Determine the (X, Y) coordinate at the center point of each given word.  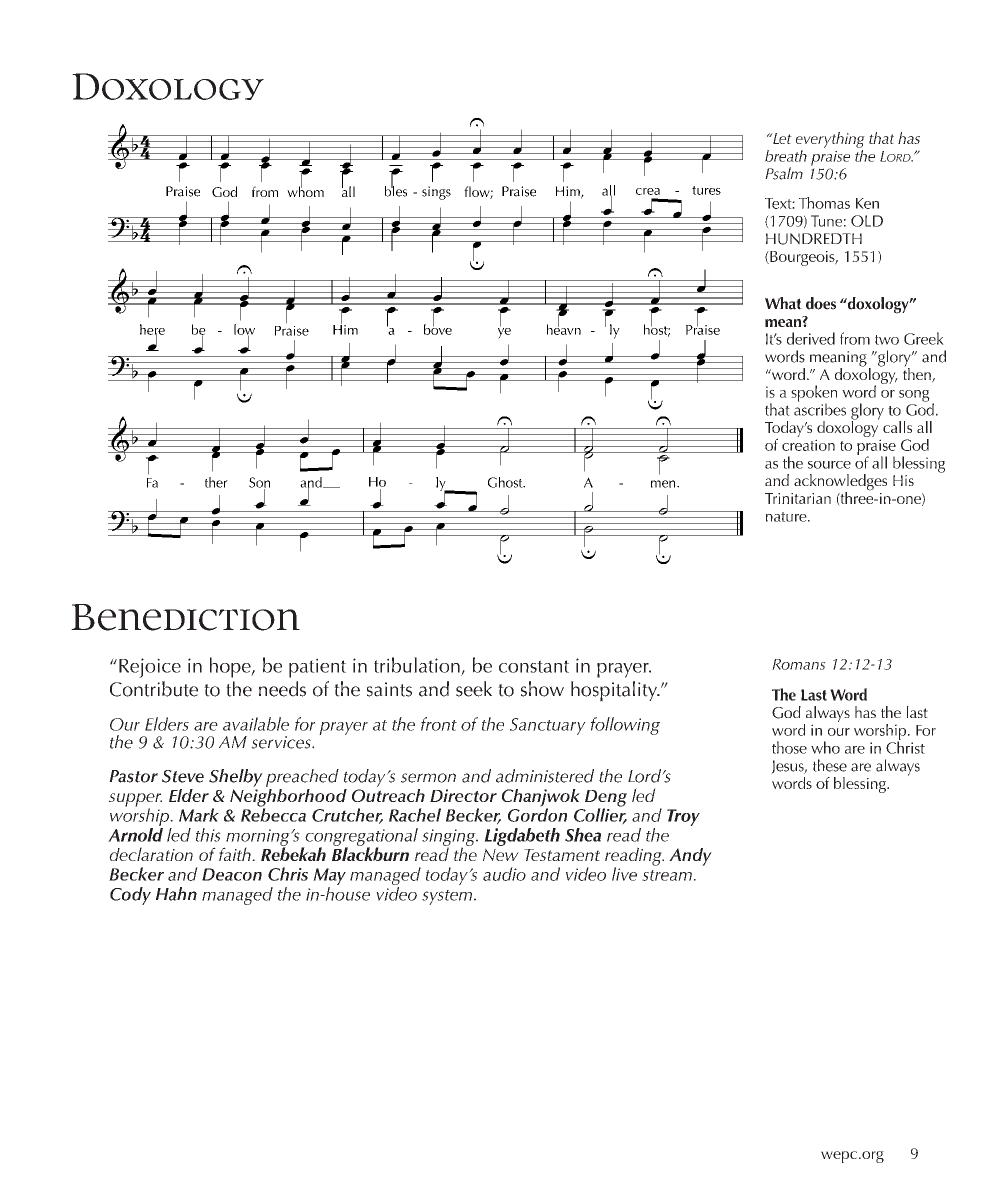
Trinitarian (798, 498)
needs (282, 689)
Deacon (232, 874)
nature (787, 517)
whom (305, 190)
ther (216, 482)
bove (438, 328)
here (152, 330)
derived (811, 338)
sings (436, 193)
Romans (799, 664)
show (542, 689)
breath (786, 156)
